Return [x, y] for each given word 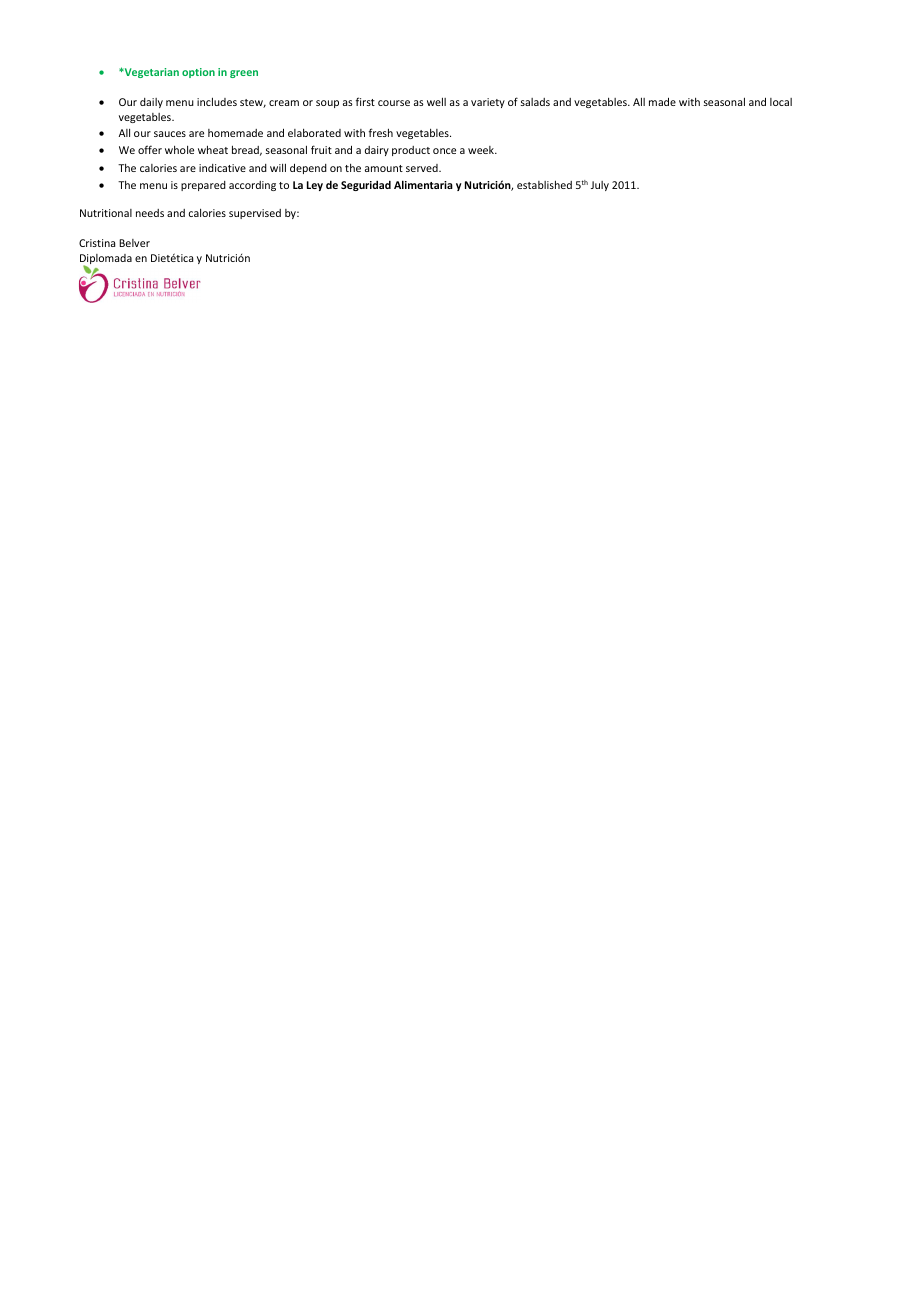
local [781, 102]
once [444, 151]
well [436, 101]
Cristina [97, 243]
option [198, 73]
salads [535, 102]
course [394, 103]
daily [151, 103]
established [544, 184]
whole [179, 150]
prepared [203, 186]
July [600, 186]
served [423, 168]
